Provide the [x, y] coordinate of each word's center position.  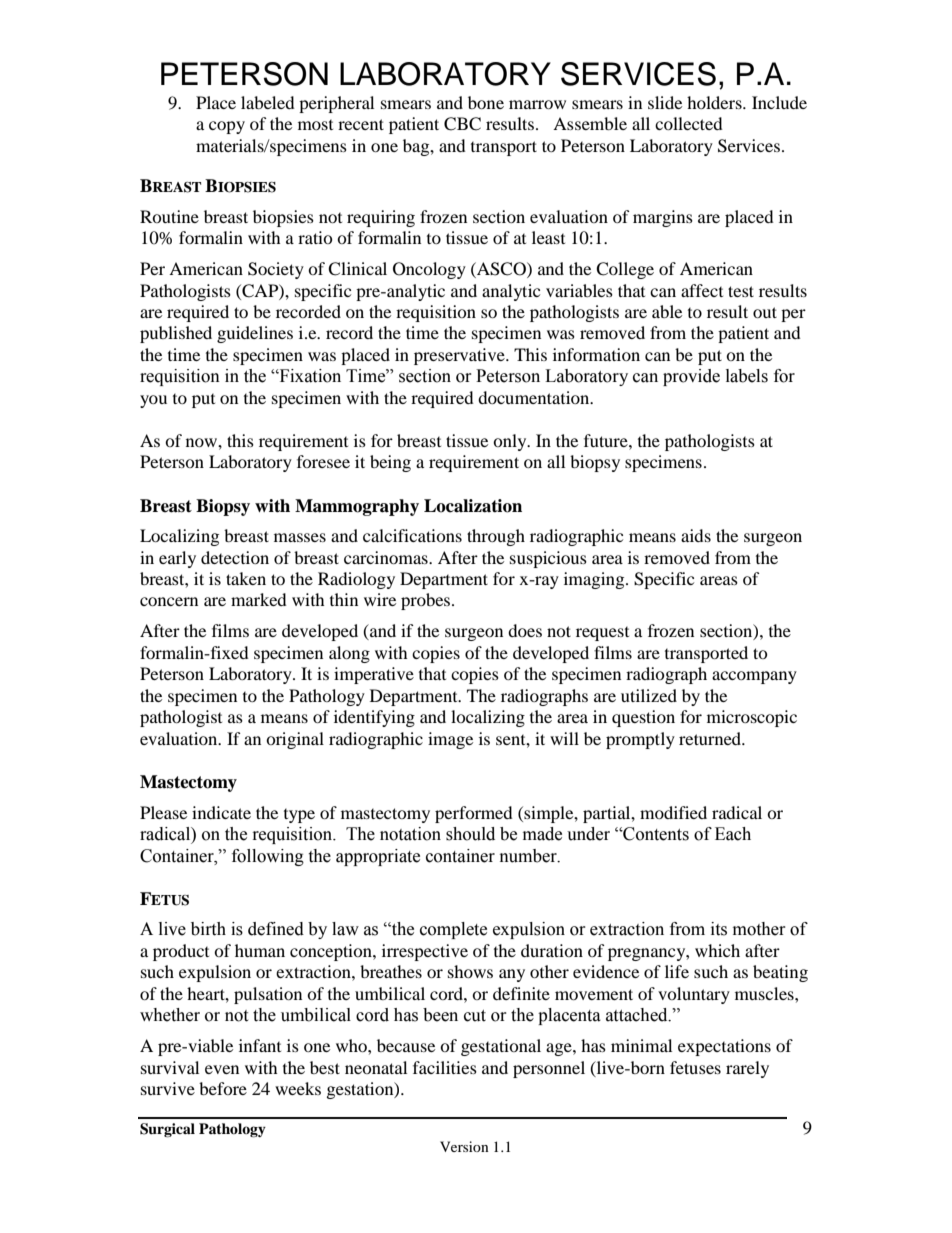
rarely [747, 1069]
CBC [462, 124]
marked [259, 599]
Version [464, 1146]
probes [427, 601]
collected [689, 123]
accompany [754, 677]
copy [227, 127]
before [223, 1088]
